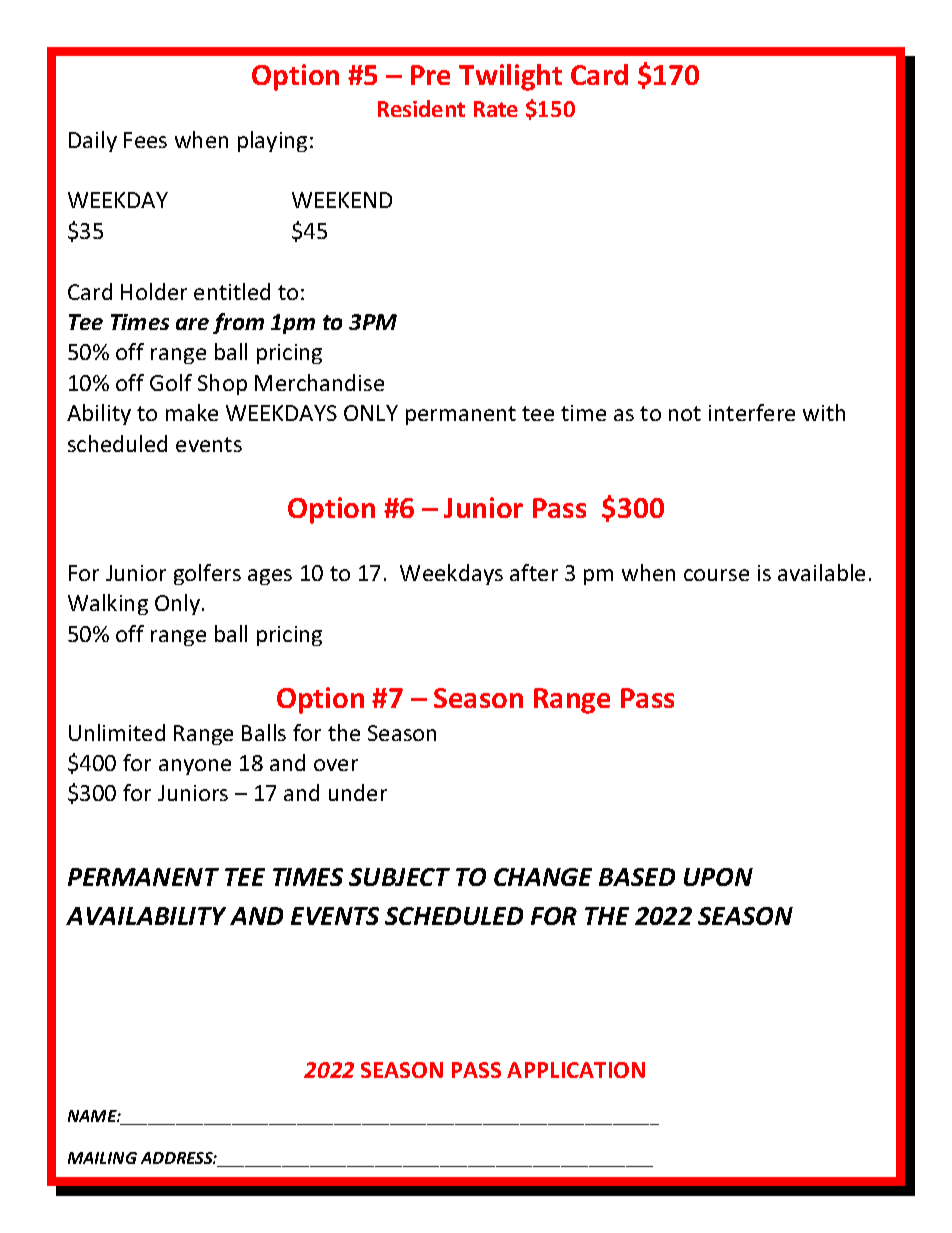 This document has height=1233, width=952. I want to click on anyone, so click(195, 767).
